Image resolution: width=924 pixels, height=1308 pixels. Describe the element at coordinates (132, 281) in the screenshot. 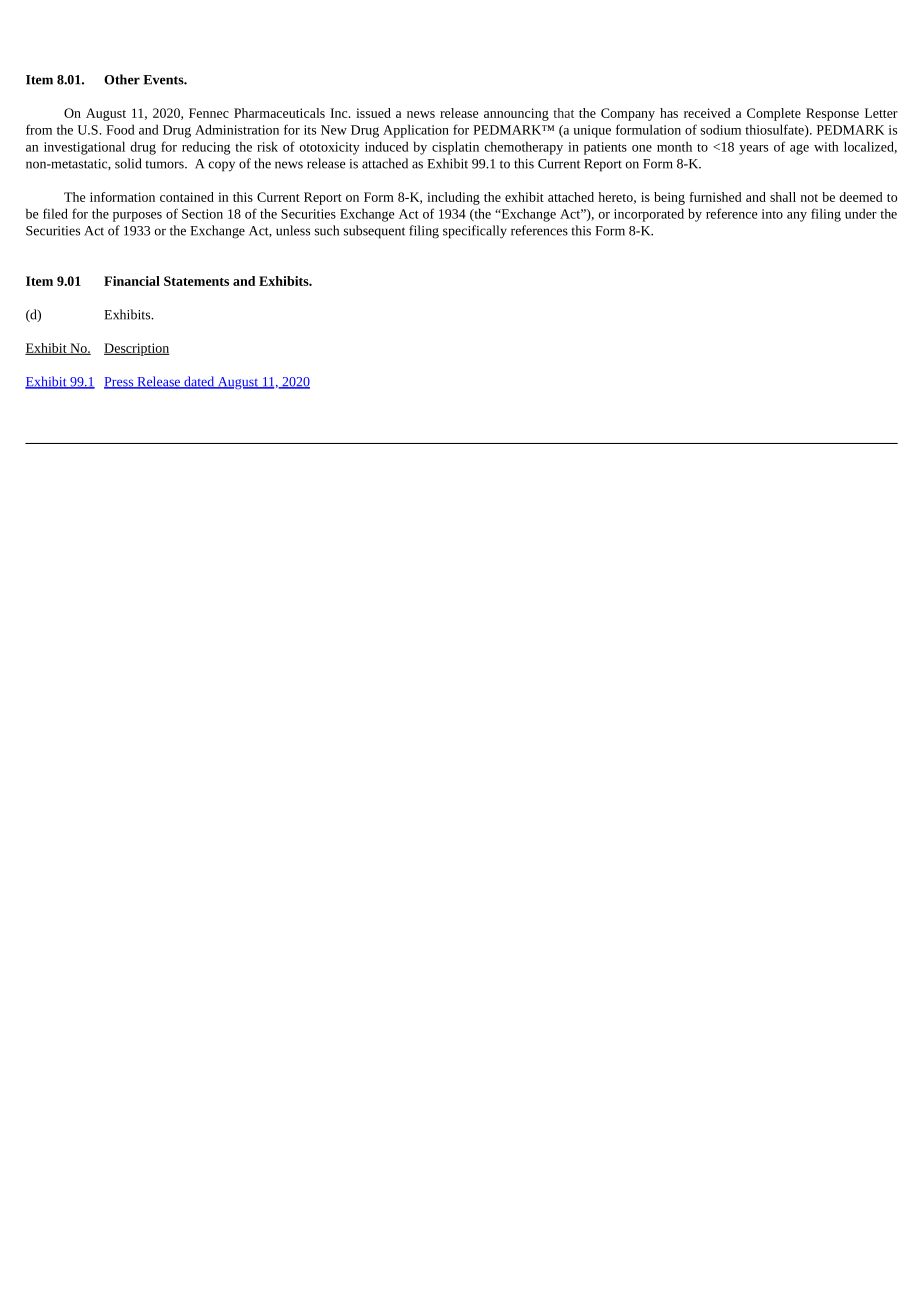

I see `Financial` at that location.
